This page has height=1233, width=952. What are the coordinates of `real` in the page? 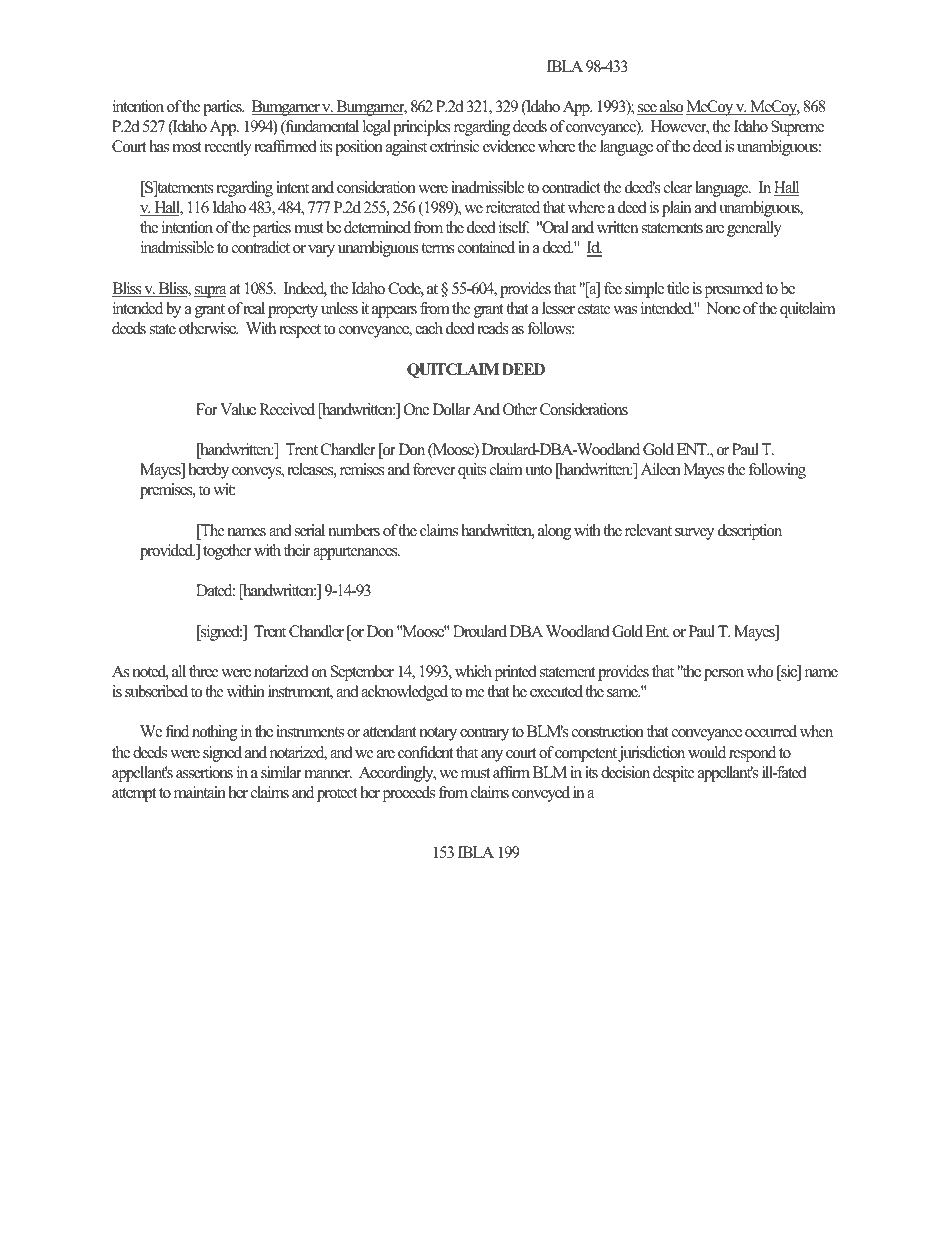 It's located at (254, 308).
